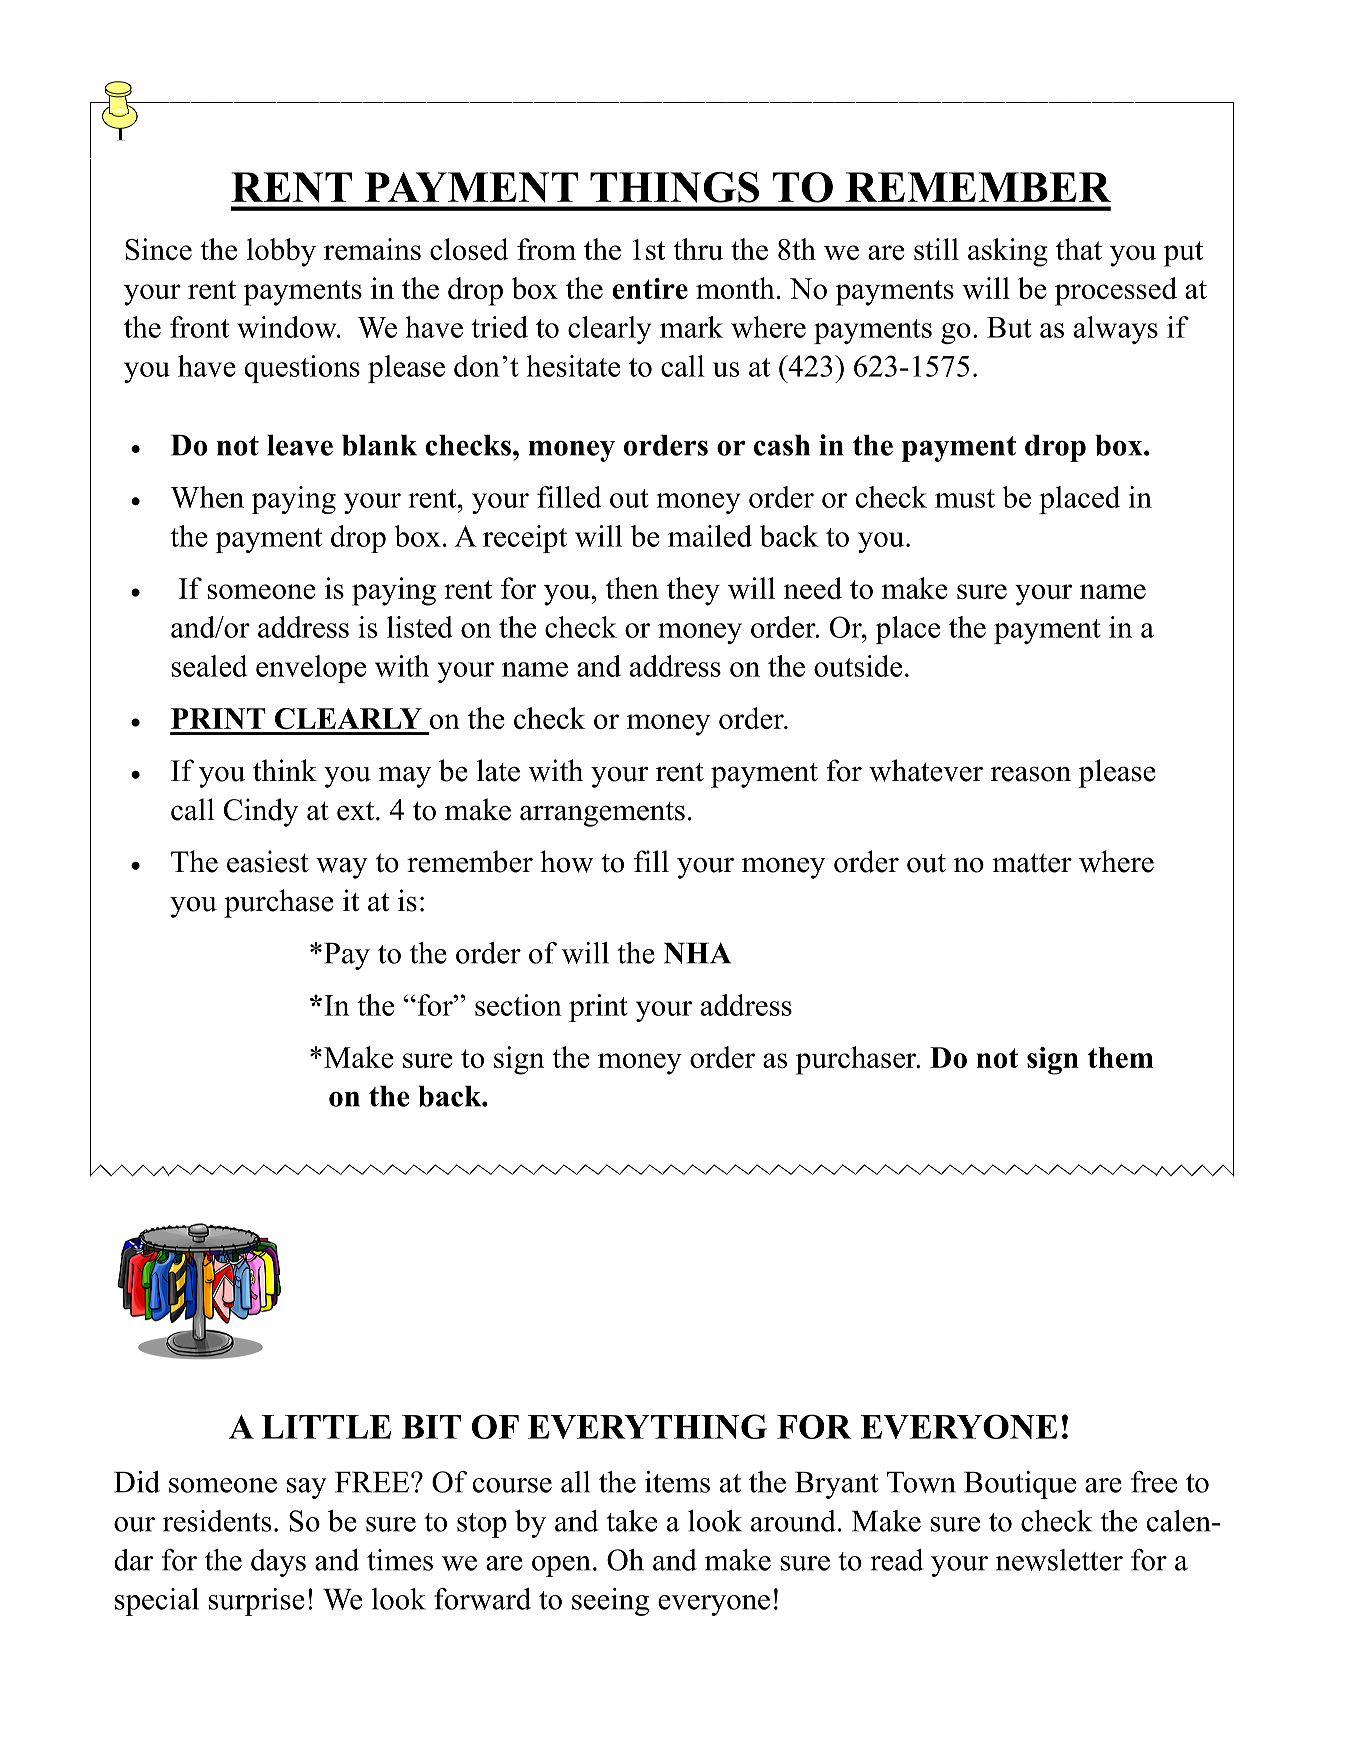  Describe the element at coordinates (1032, 863) in the screenshot. I see `matter` at that location.
